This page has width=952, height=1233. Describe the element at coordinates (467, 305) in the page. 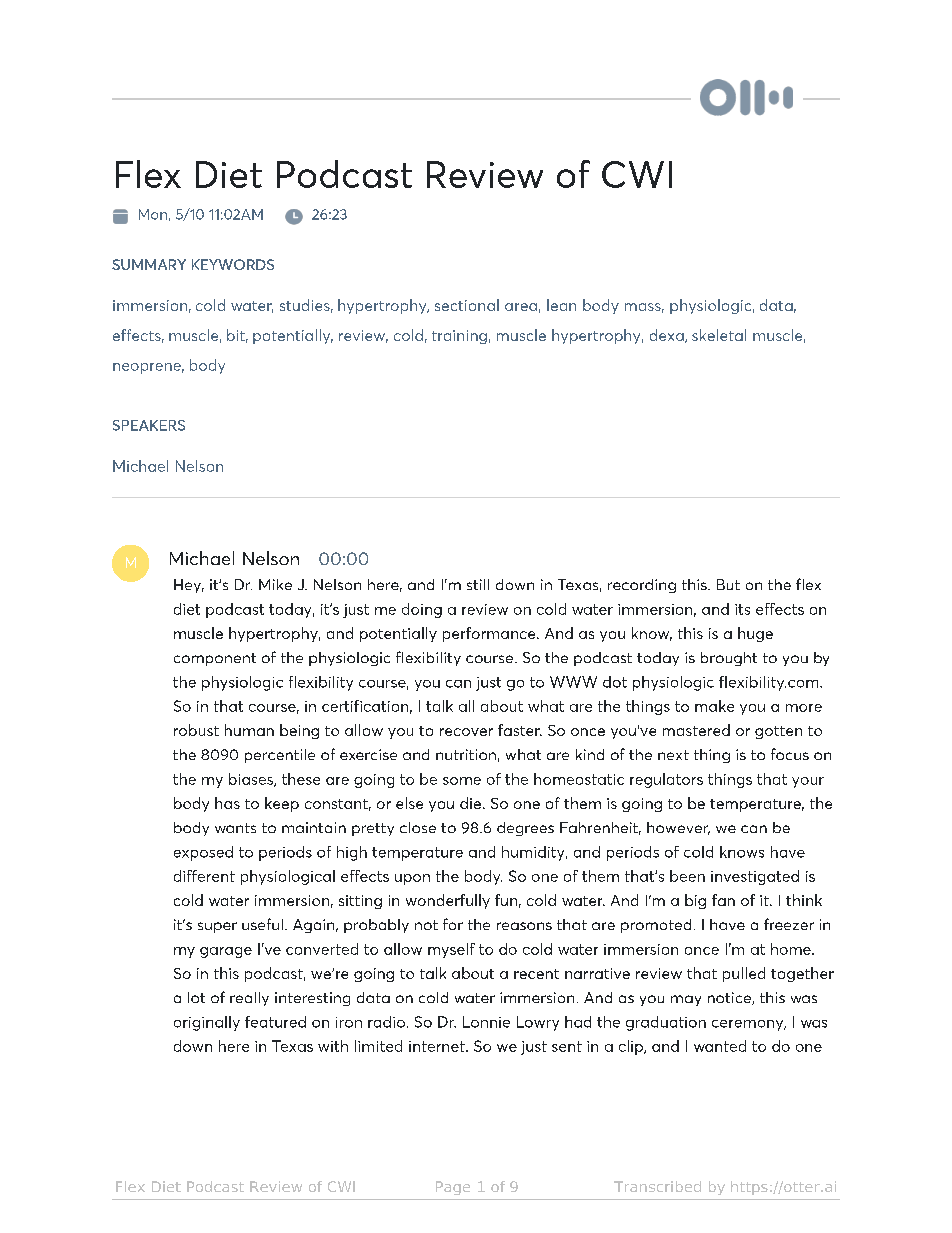

I see `sectional` at that location.
